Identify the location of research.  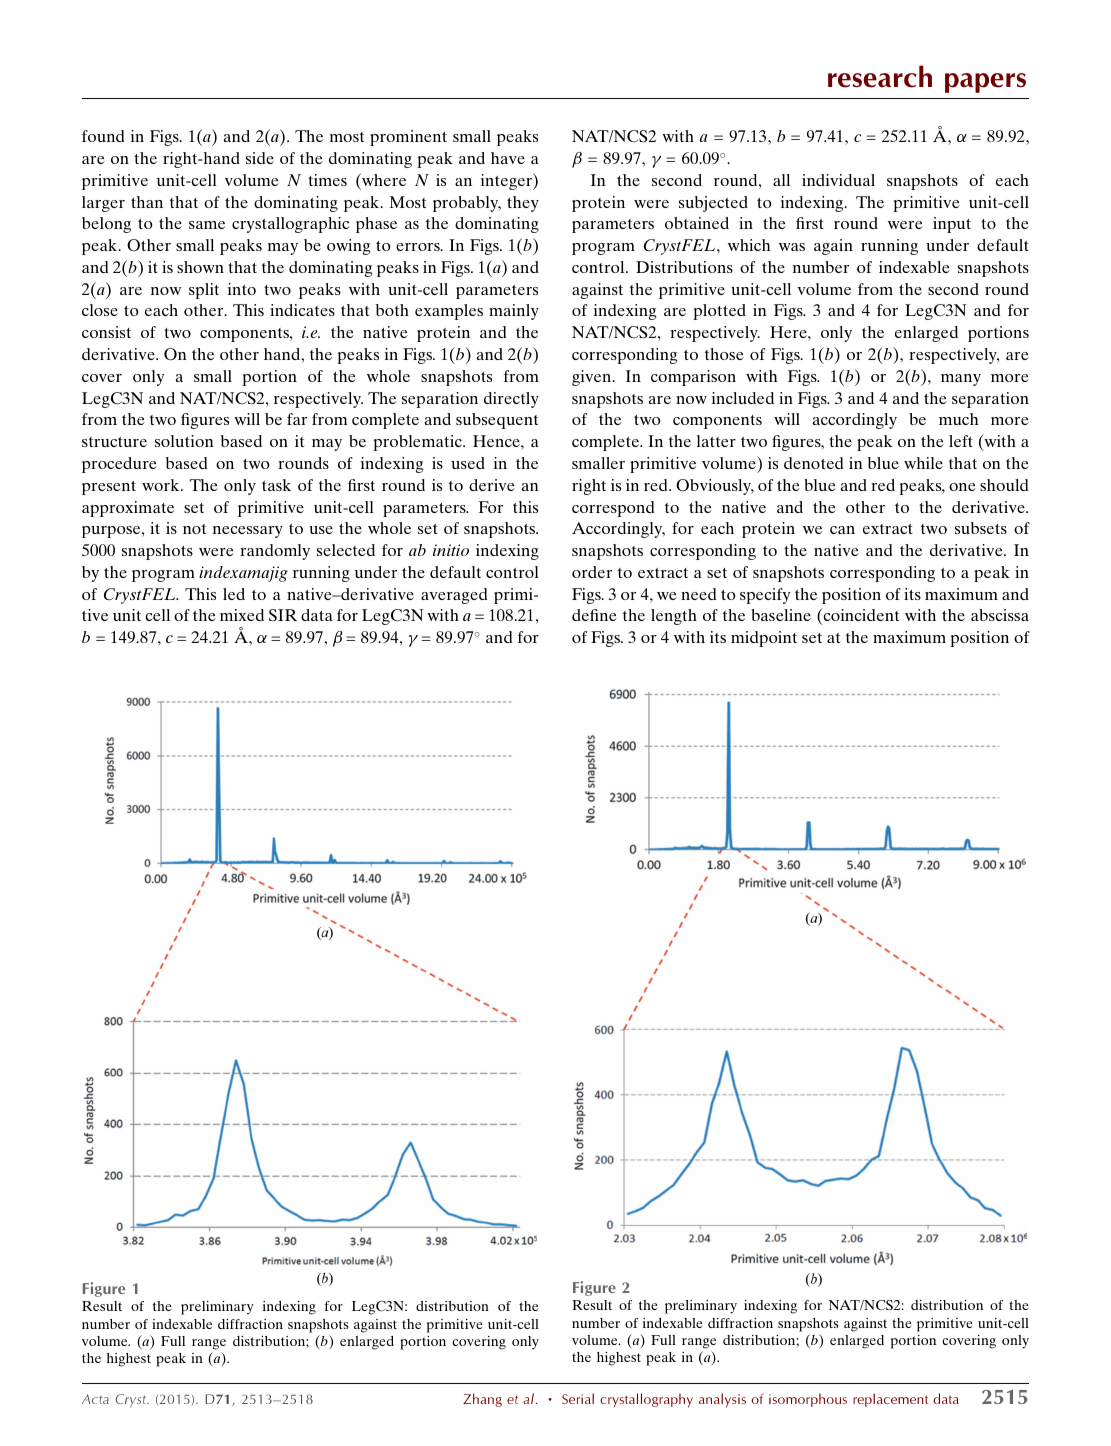
(880, 76).
